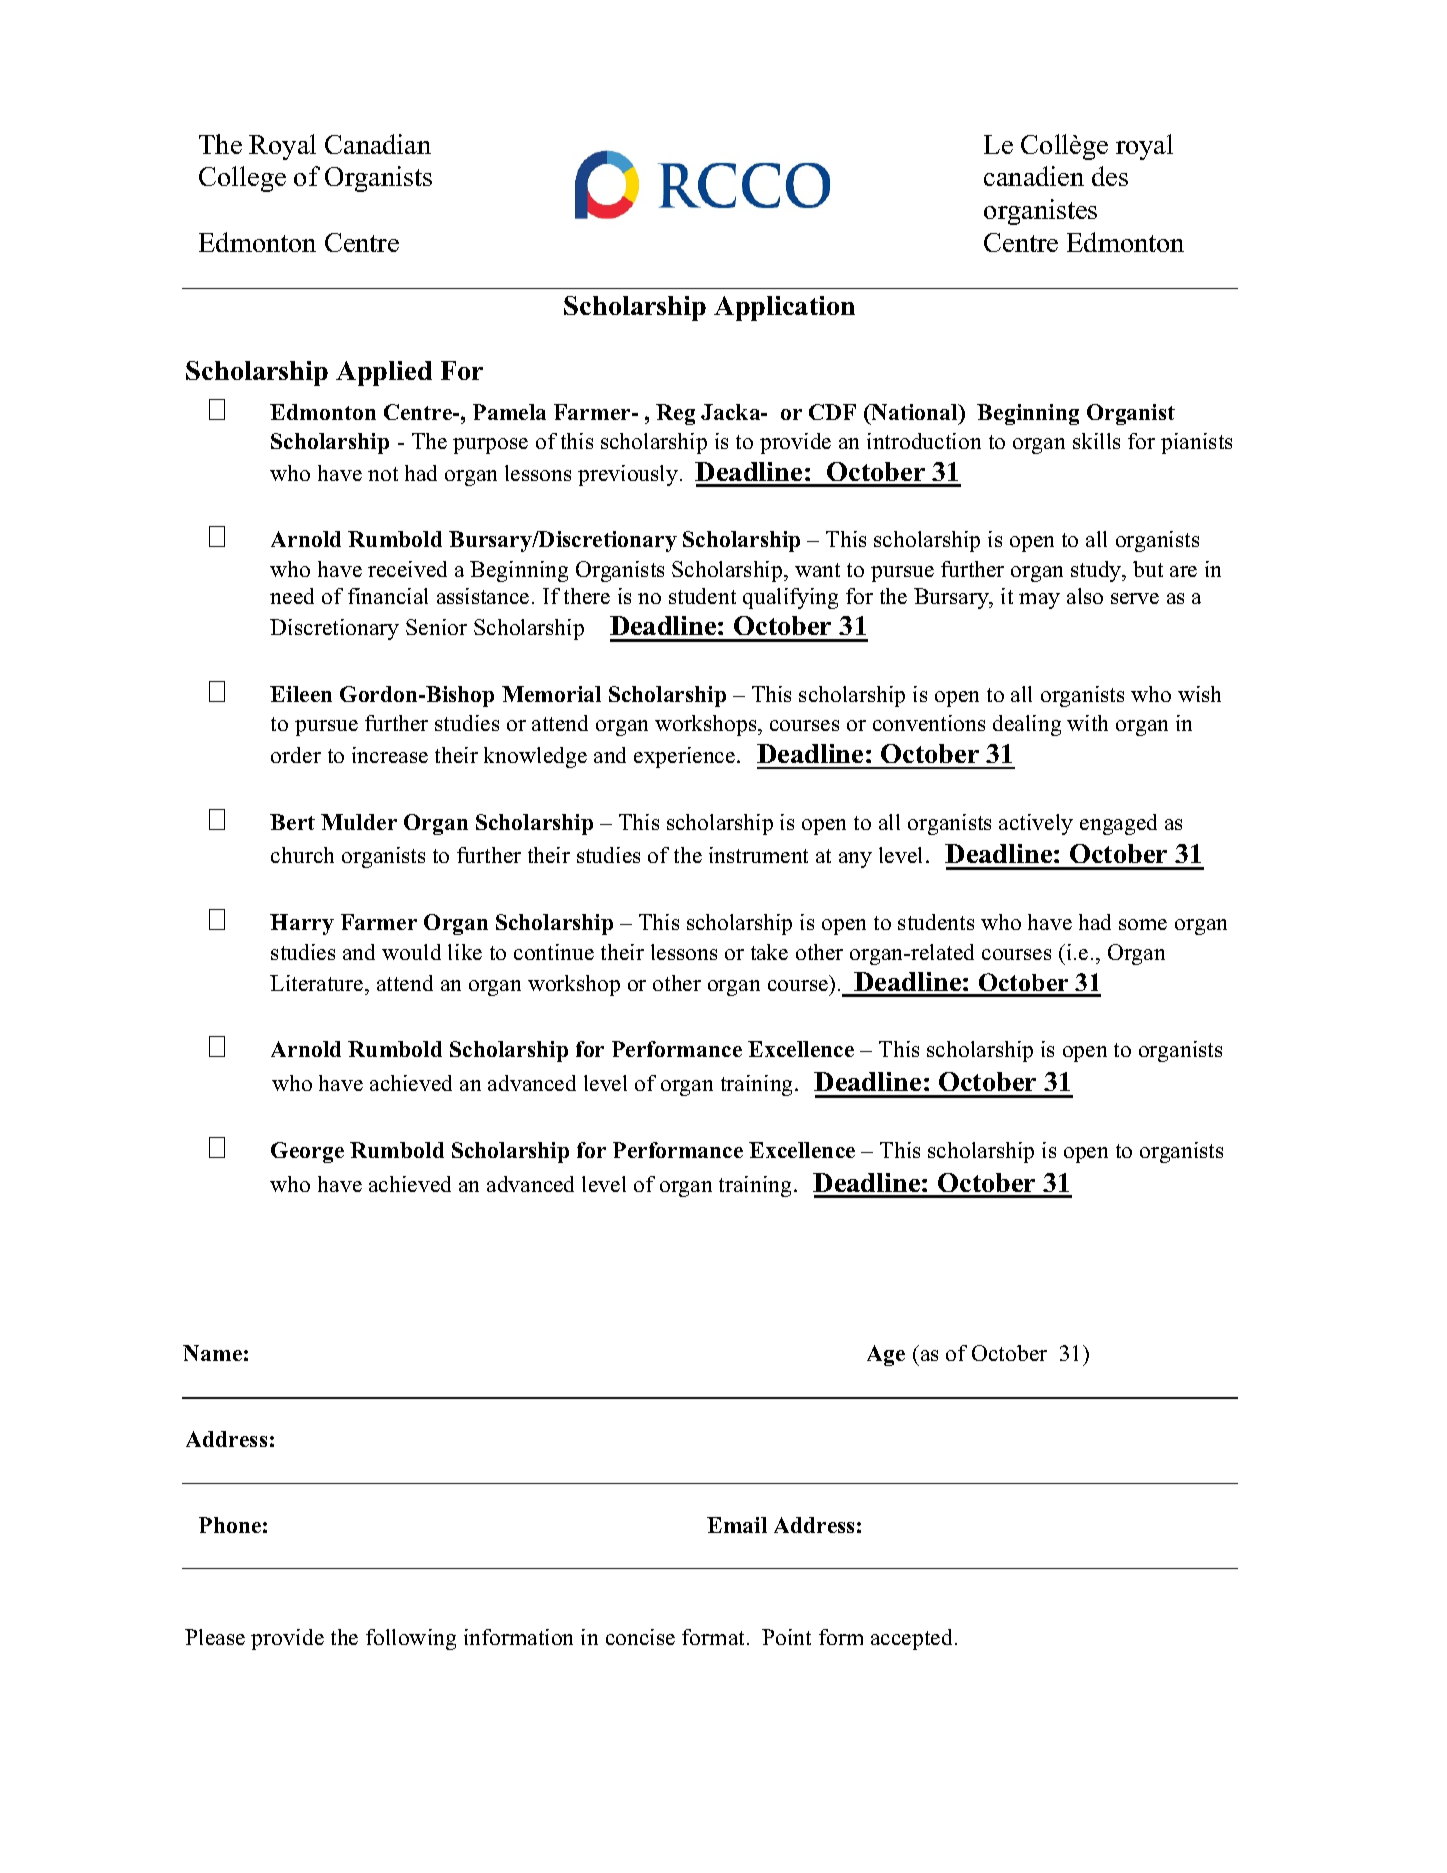 Image resolution: width=1447 pixels, height=1873 pixels. What do you see at coordinates (1143, 924) in the screenshot?
I see `some` at bounding box center [1143, 924].
